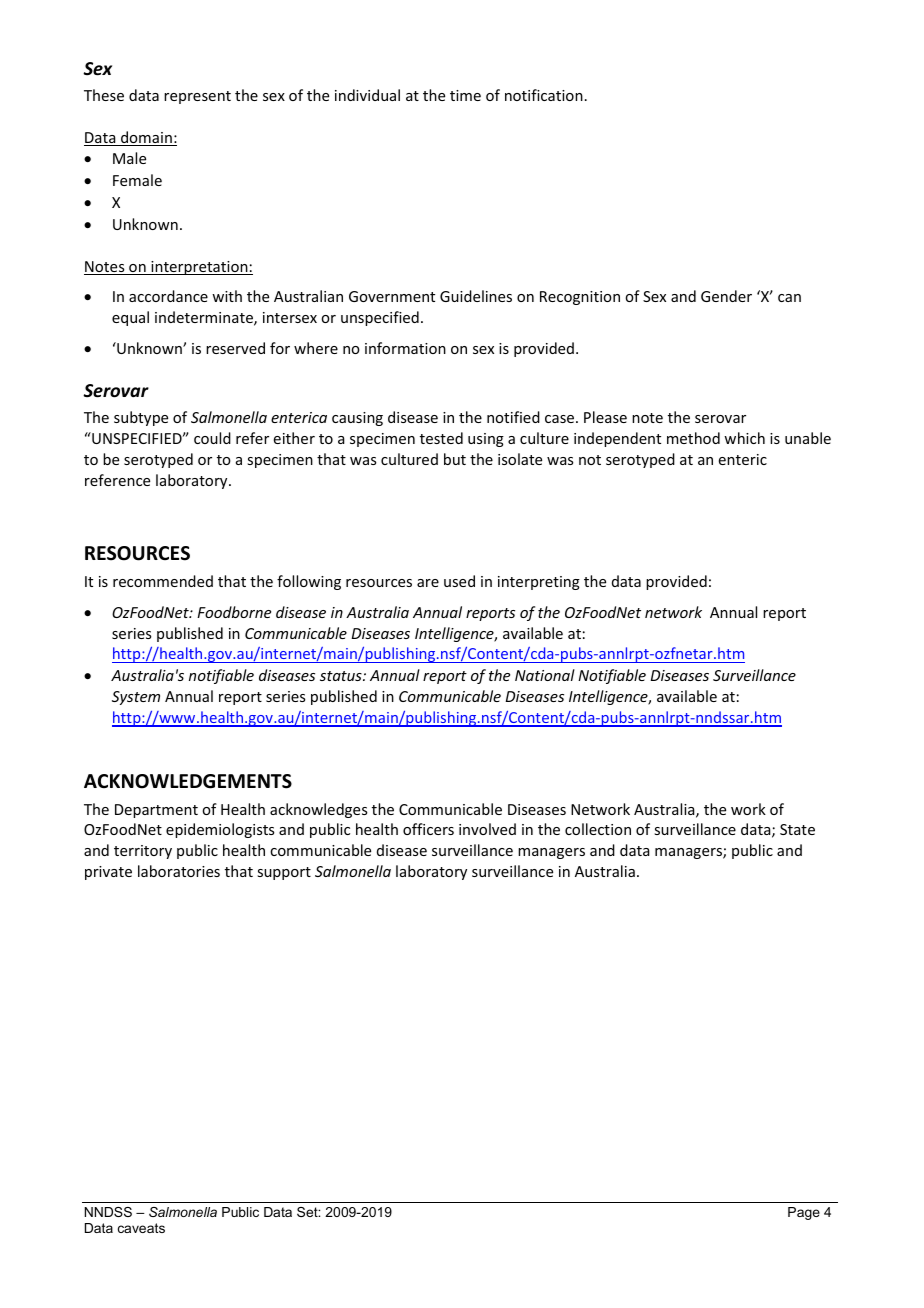 Image resolution: width=924 pixels, height=1308 pixels. What do you see at coordinates (179, 871) in the page?
I see `laboratories` at bounding box center [179, 871].
